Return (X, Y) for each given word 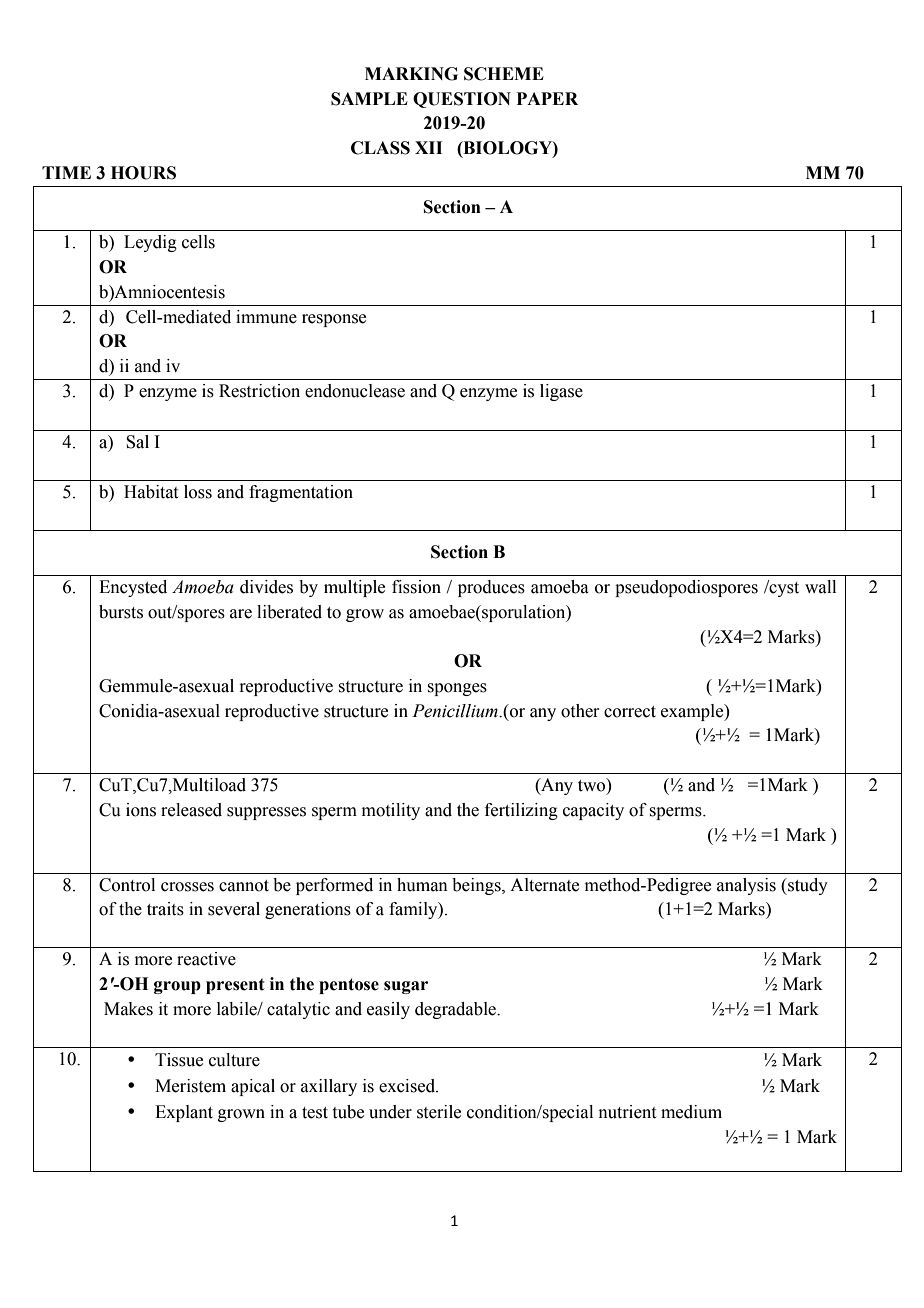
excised (408, 1086)
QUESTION (462, 100)
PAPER (547, 98)
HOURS (143, 173)
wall (820, 587)
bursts (121, 612)
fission (416, 587)
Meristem (190, 1086)
